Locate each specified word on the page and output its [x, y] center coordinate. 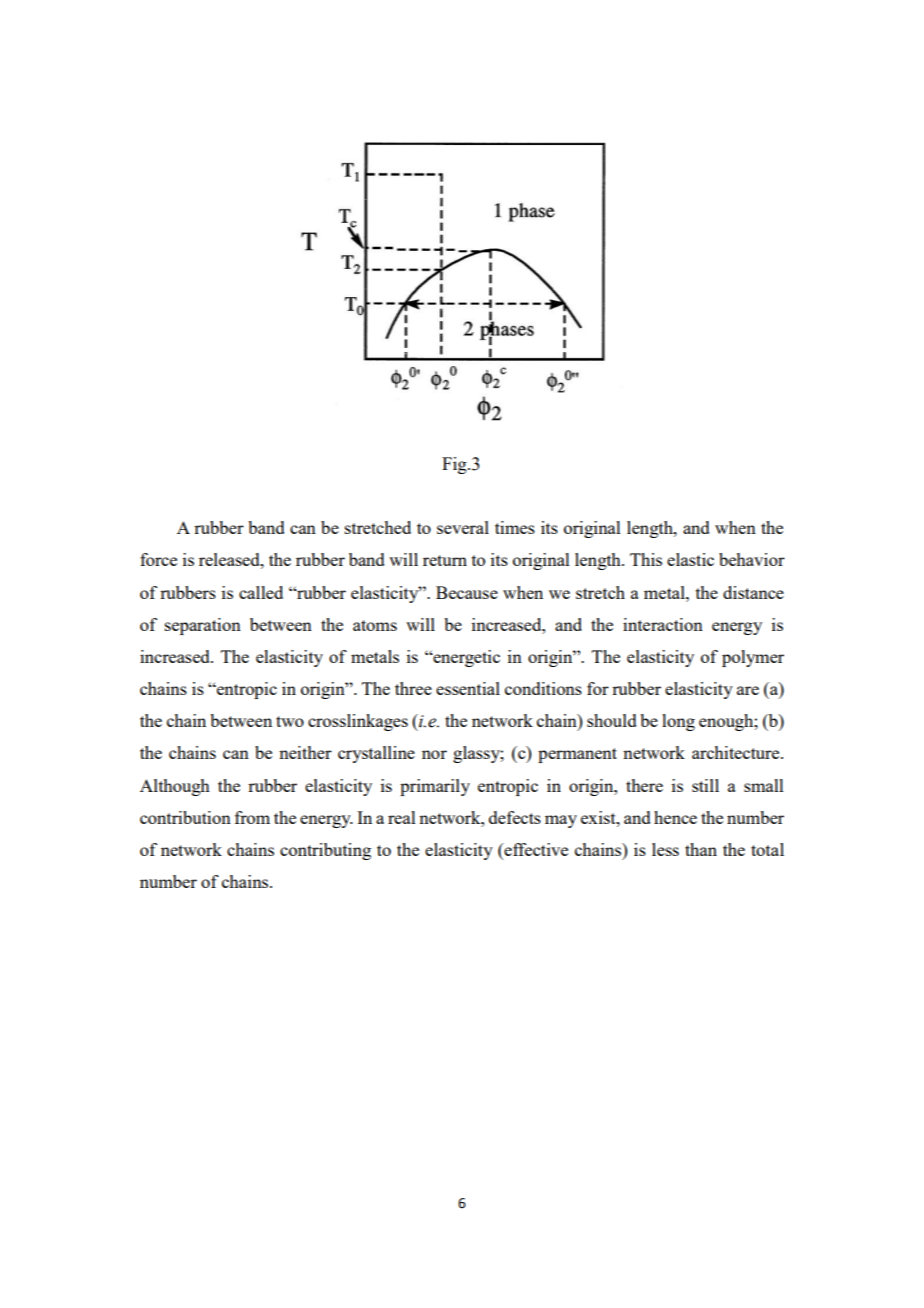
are [748, 690]
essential [468, 688]
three [413, 688]
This [646, 559]
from [252, 817]
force [158, 559]
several [463, 527]
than [701, 849]
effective [535, 851]
